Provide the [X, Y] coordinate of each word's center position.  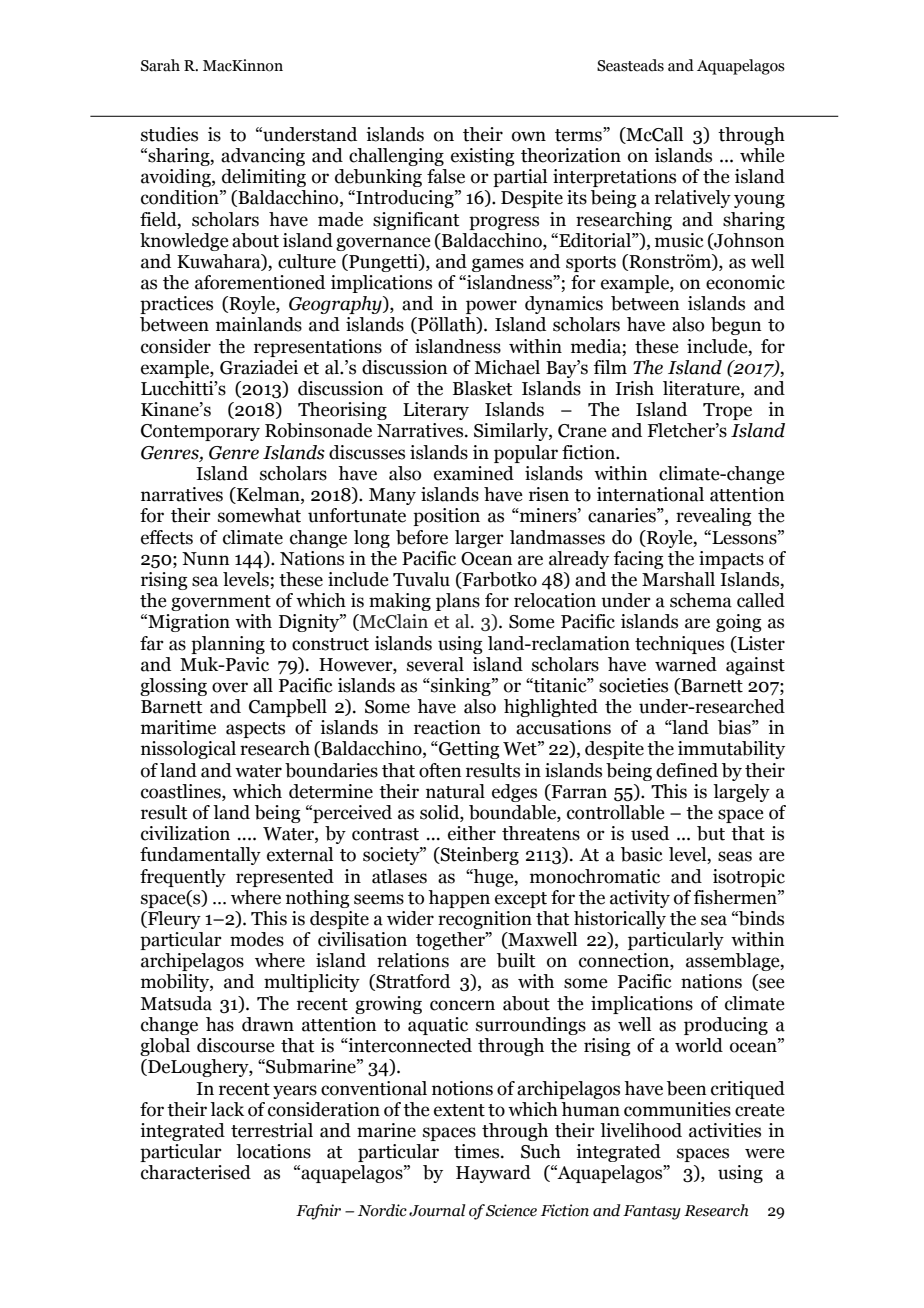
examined [474, 473]
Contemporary [200, 432]
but [711, 833]
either [472, 833]
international [650, 494]
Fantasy [652, 1212]
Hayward [493, 1174]
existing [483, 157]
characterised [196, 1172]
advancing [263, 157]
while [762, 155]
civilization [185, 833]
